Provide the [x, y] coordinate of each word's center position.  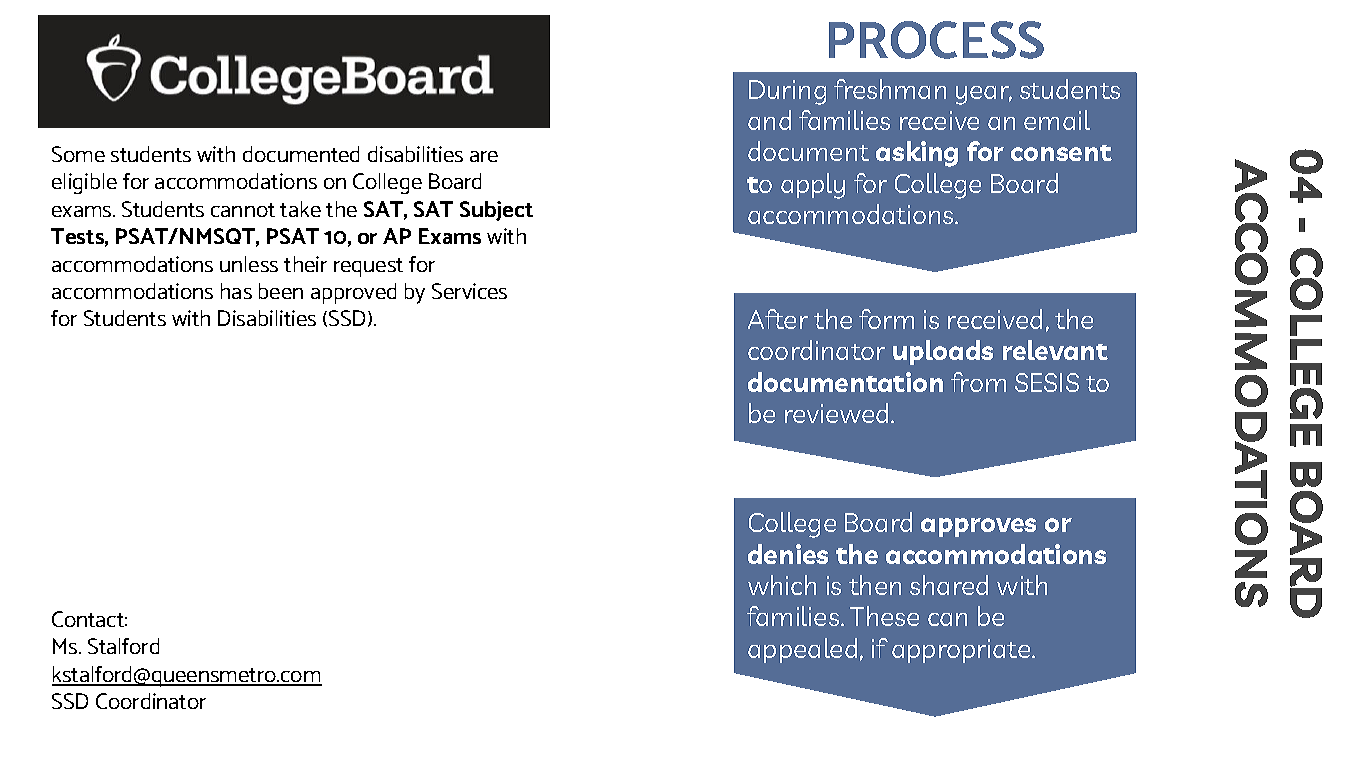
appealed [802, 650]
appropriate [962, 651]
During [787, 92]
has [236, 291]
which [782, 585]
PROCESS [936, 40]
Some [78, 154]
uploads [943, 352]
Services [469, 291]
